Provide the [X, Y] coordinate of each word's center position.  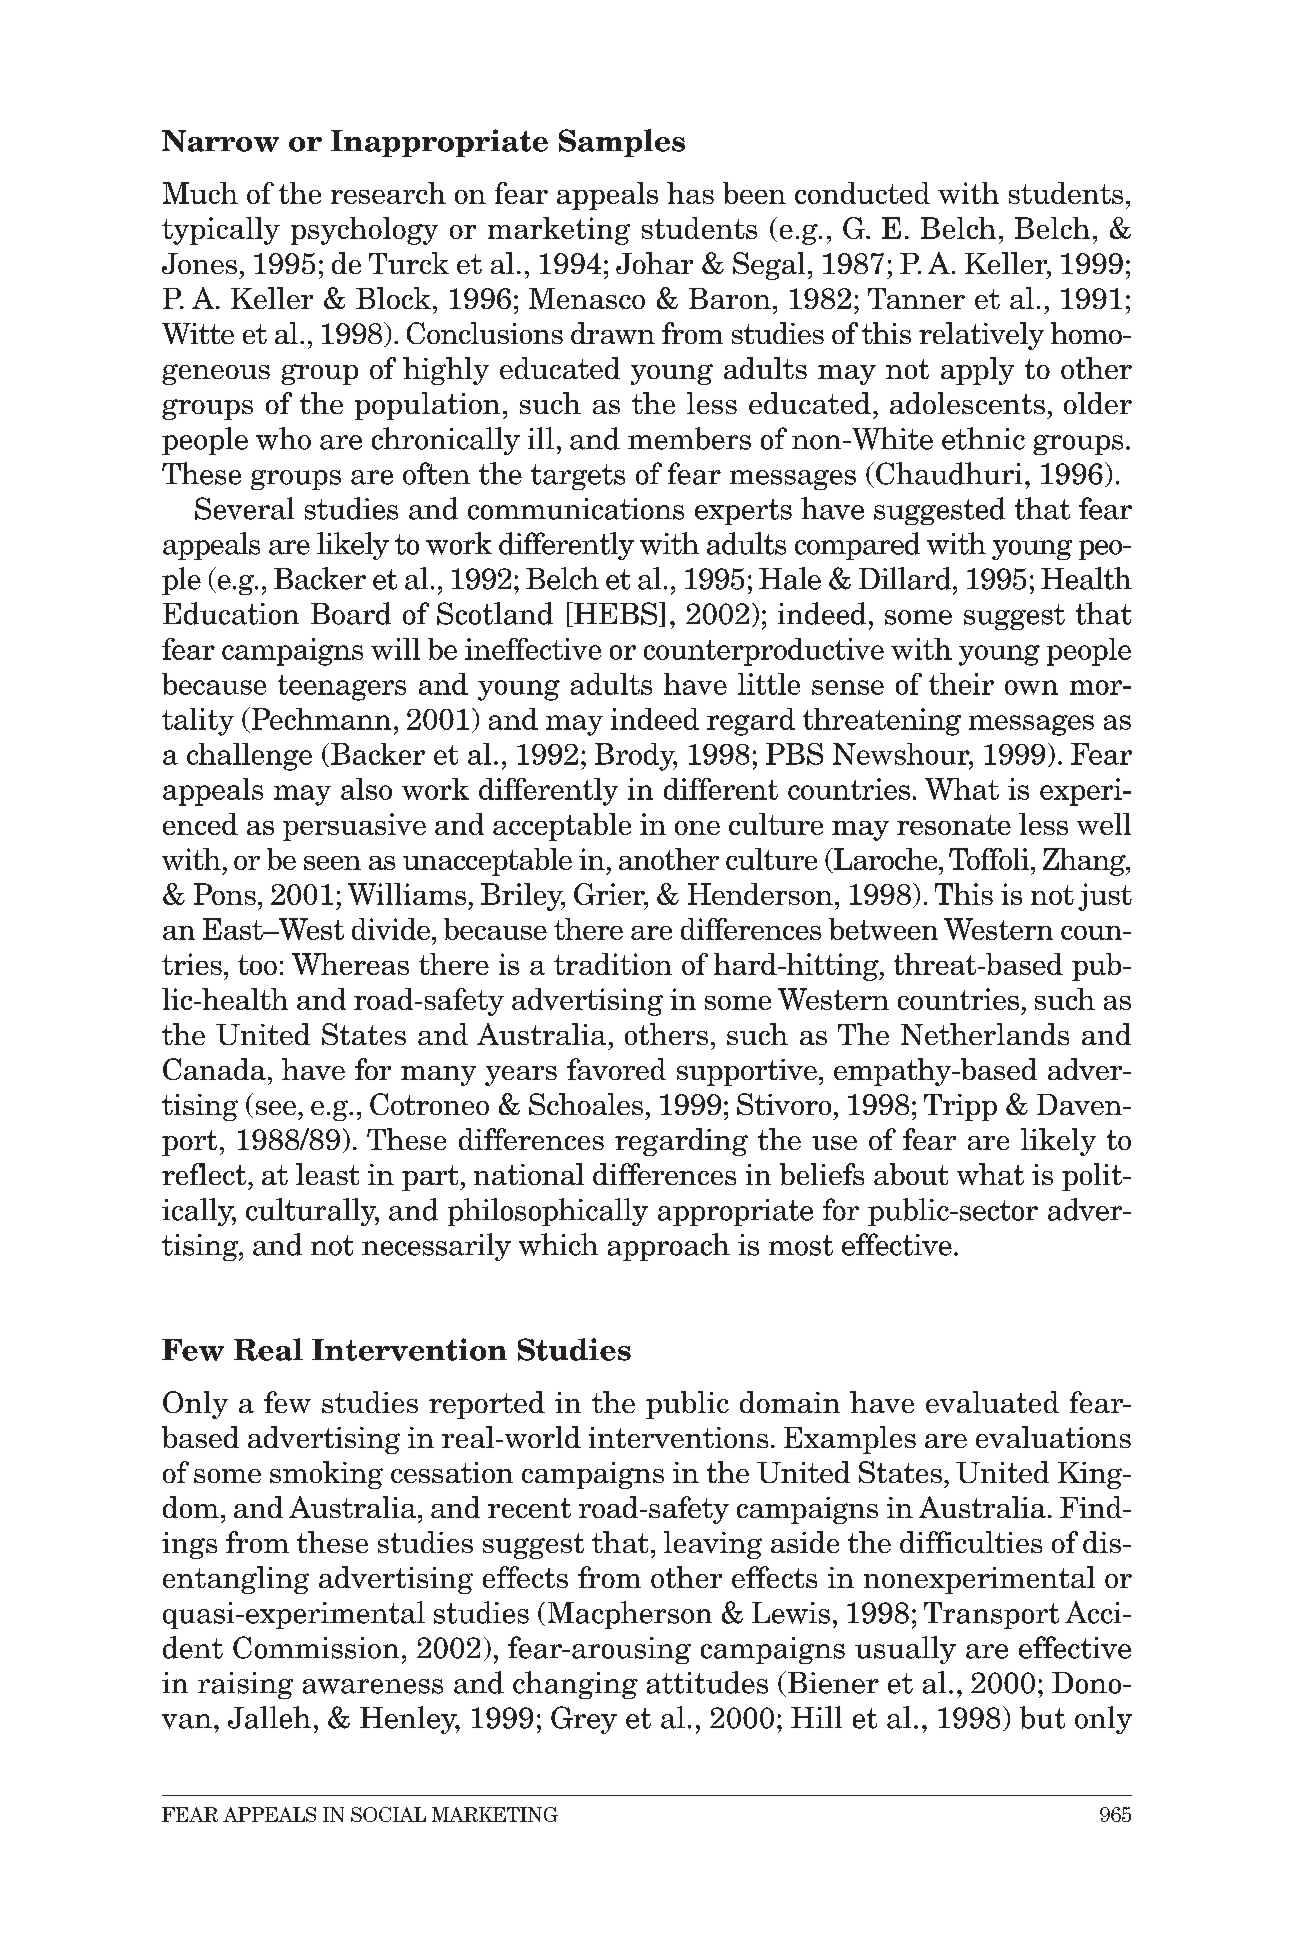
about [911, 1174]
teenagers [342, 688]
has [690, 193]
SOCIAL [388, 1814]
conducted [862, 193]
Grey [584, 1720]
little [769, 684]
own [1031, 687]
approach [669, 1247]
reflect [204, 1174]
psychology [364, 231]
